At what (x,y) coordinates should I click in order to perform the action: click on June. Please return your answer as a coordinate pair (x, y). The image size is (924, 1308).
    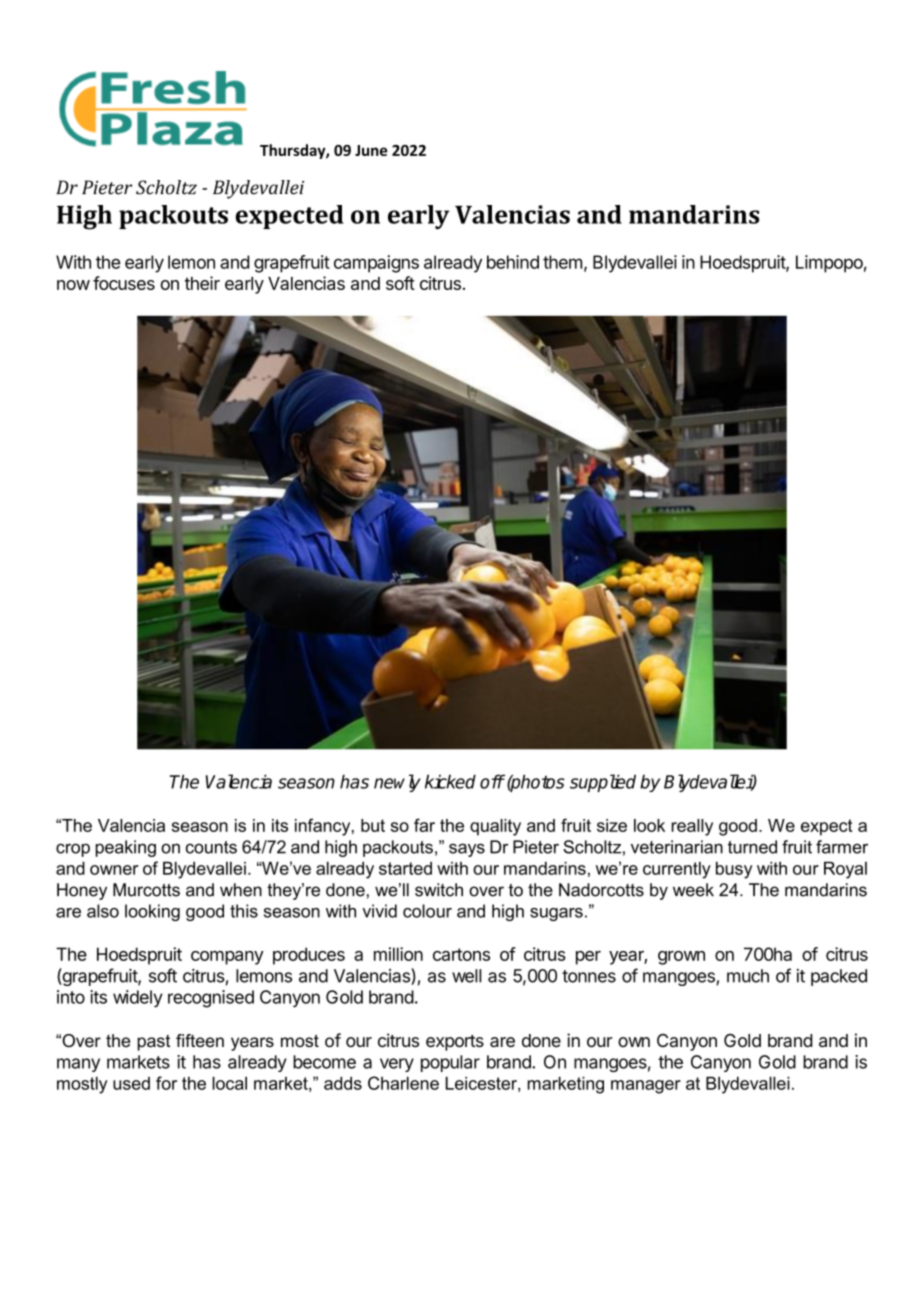
    Looking at the image, I should click on (371, 150).
